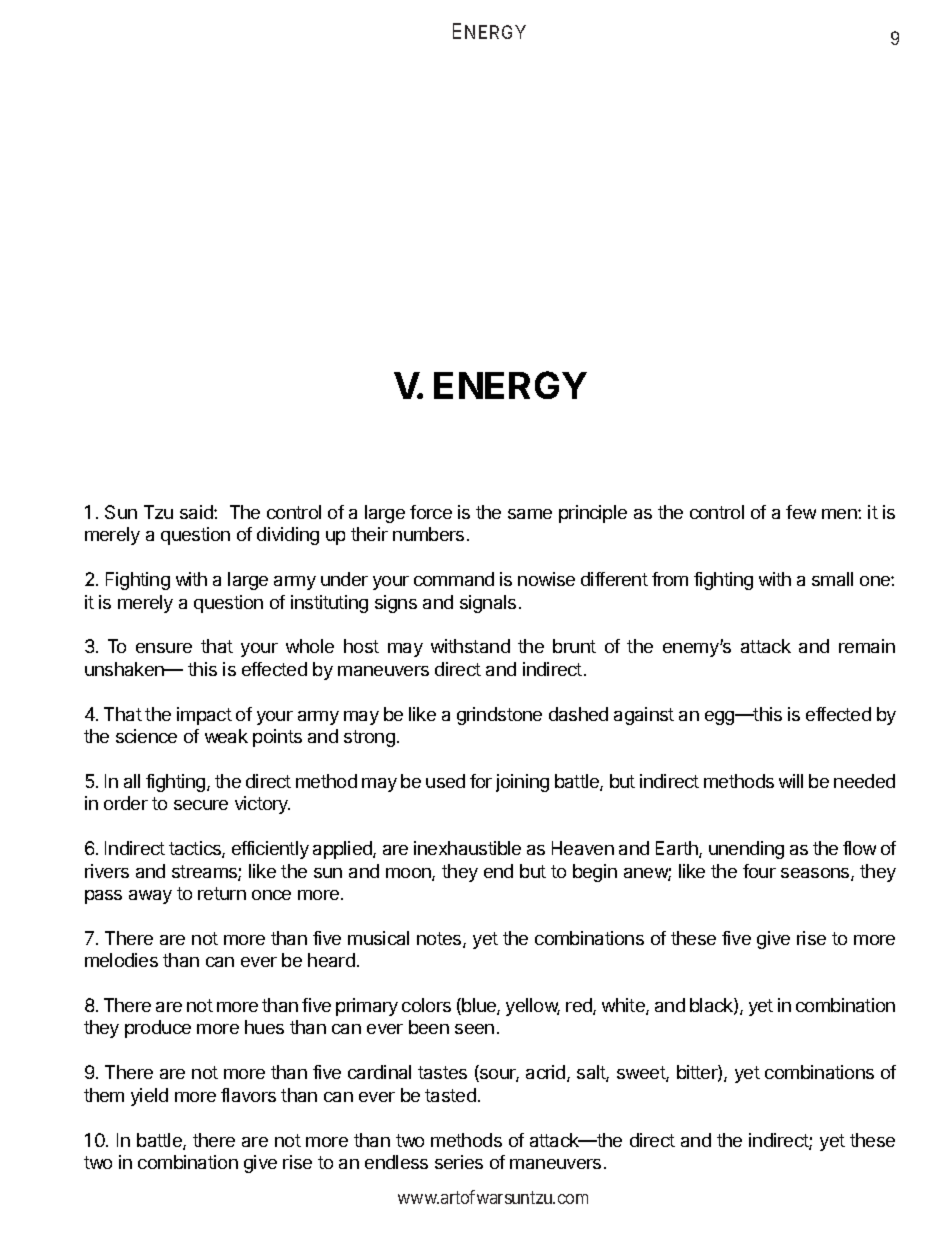  What do you see at coordinates (791, 781) in the document?
I see `will` at bounding box center [791, 781].
